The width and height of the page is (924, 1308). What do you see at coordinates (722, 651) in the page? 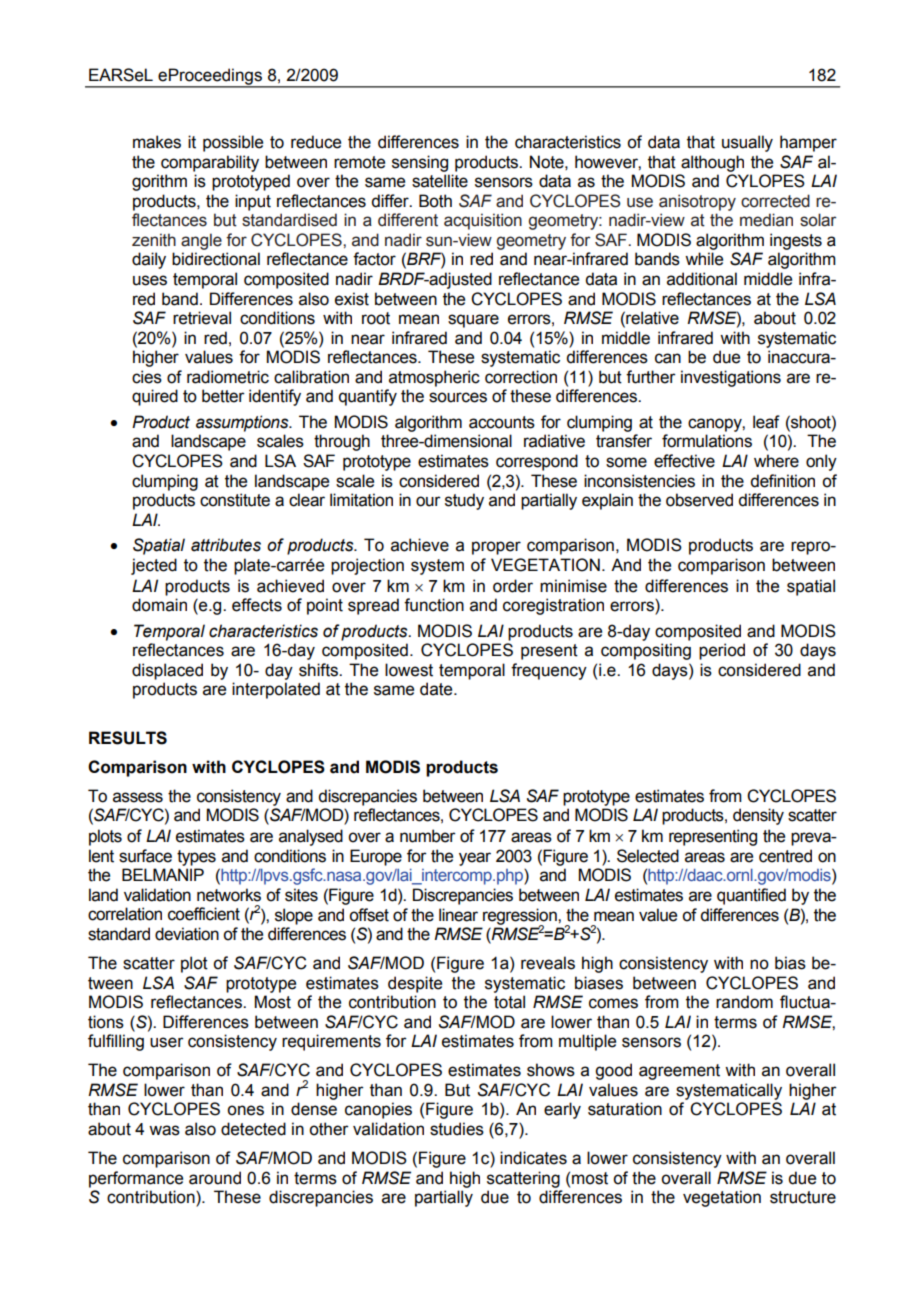
I see `period` at bounding box center [722, 651].
